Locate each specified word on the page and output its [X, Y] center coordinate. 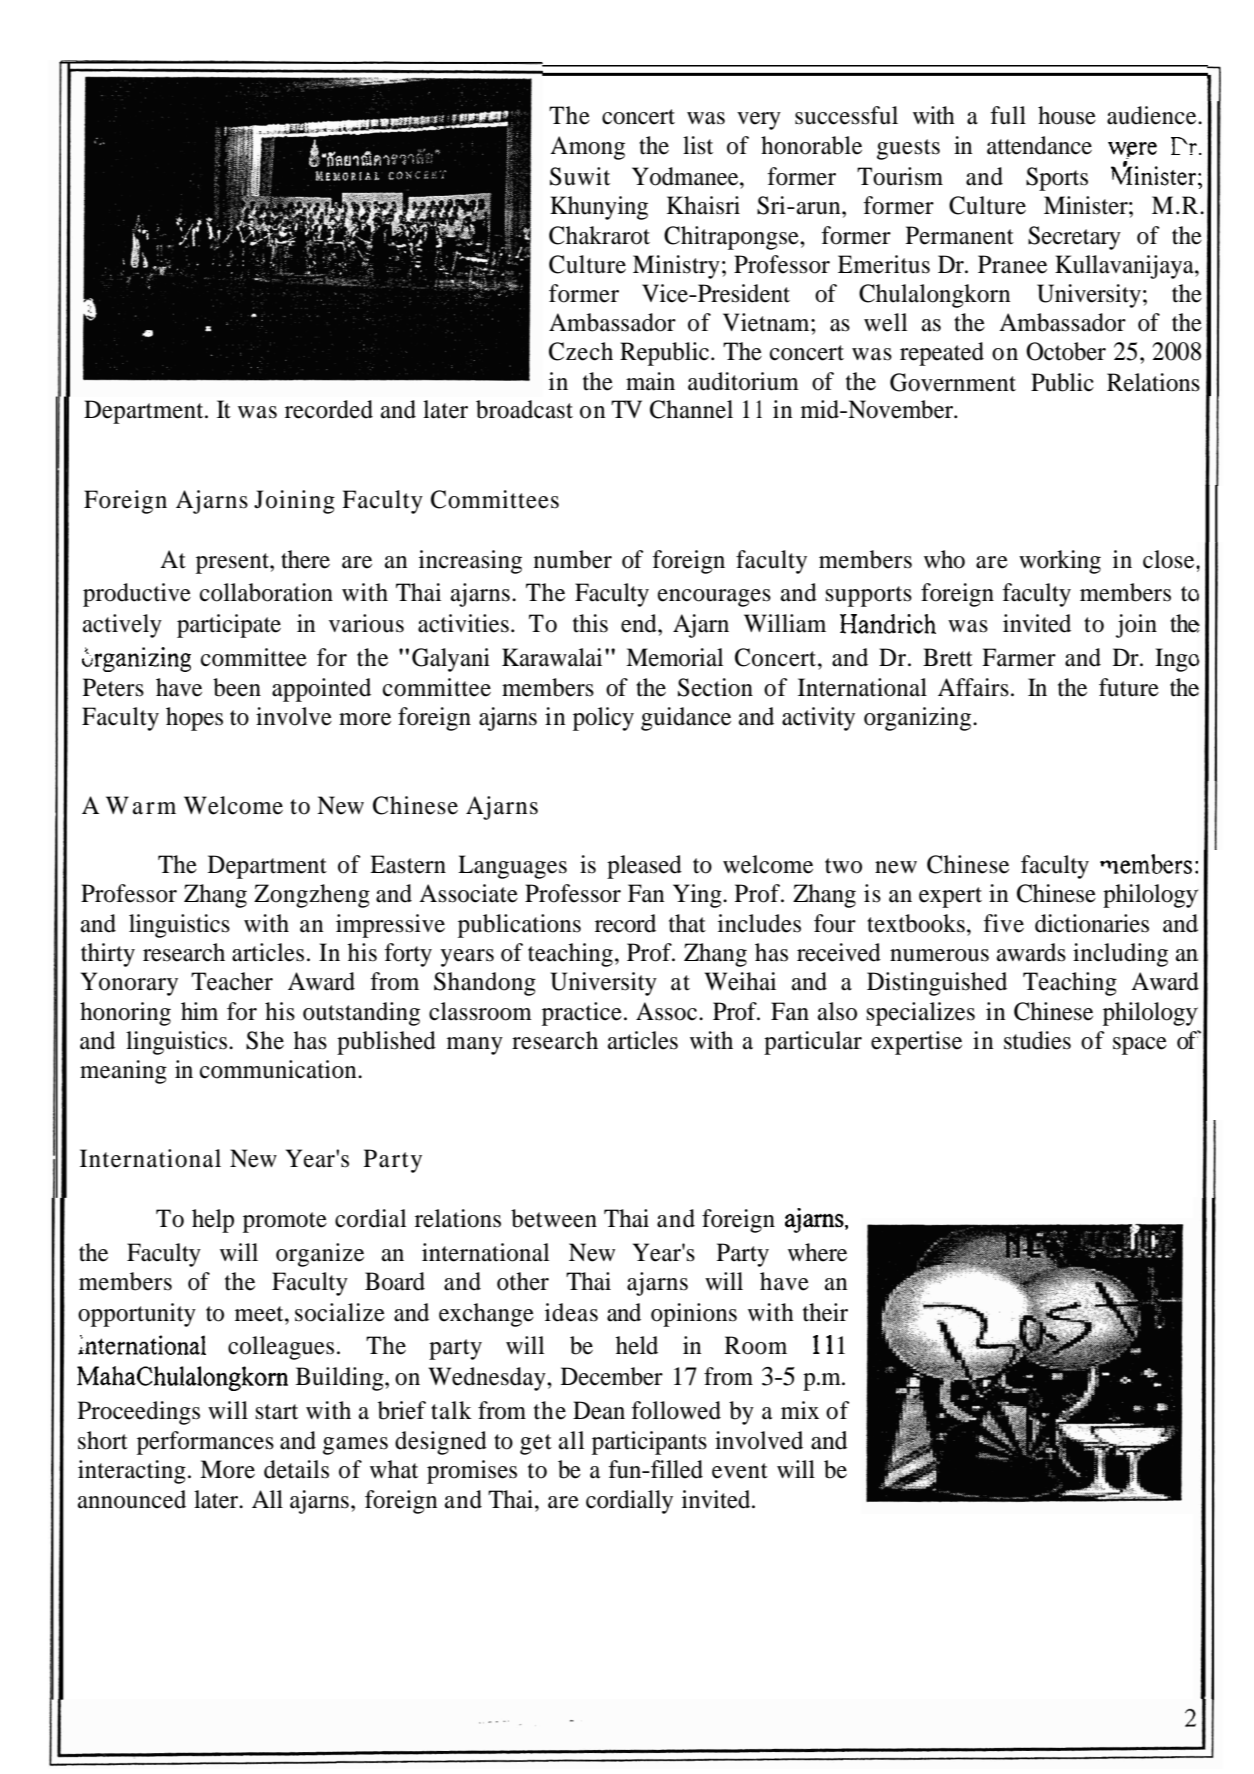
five [1003, 923]
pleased [644, 867]
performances [205, 1443]
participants [649, 1443]
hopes [194, 719]
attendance [1039, 145]
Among [587, 148]
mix [800, 1410]
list [698, 145]
